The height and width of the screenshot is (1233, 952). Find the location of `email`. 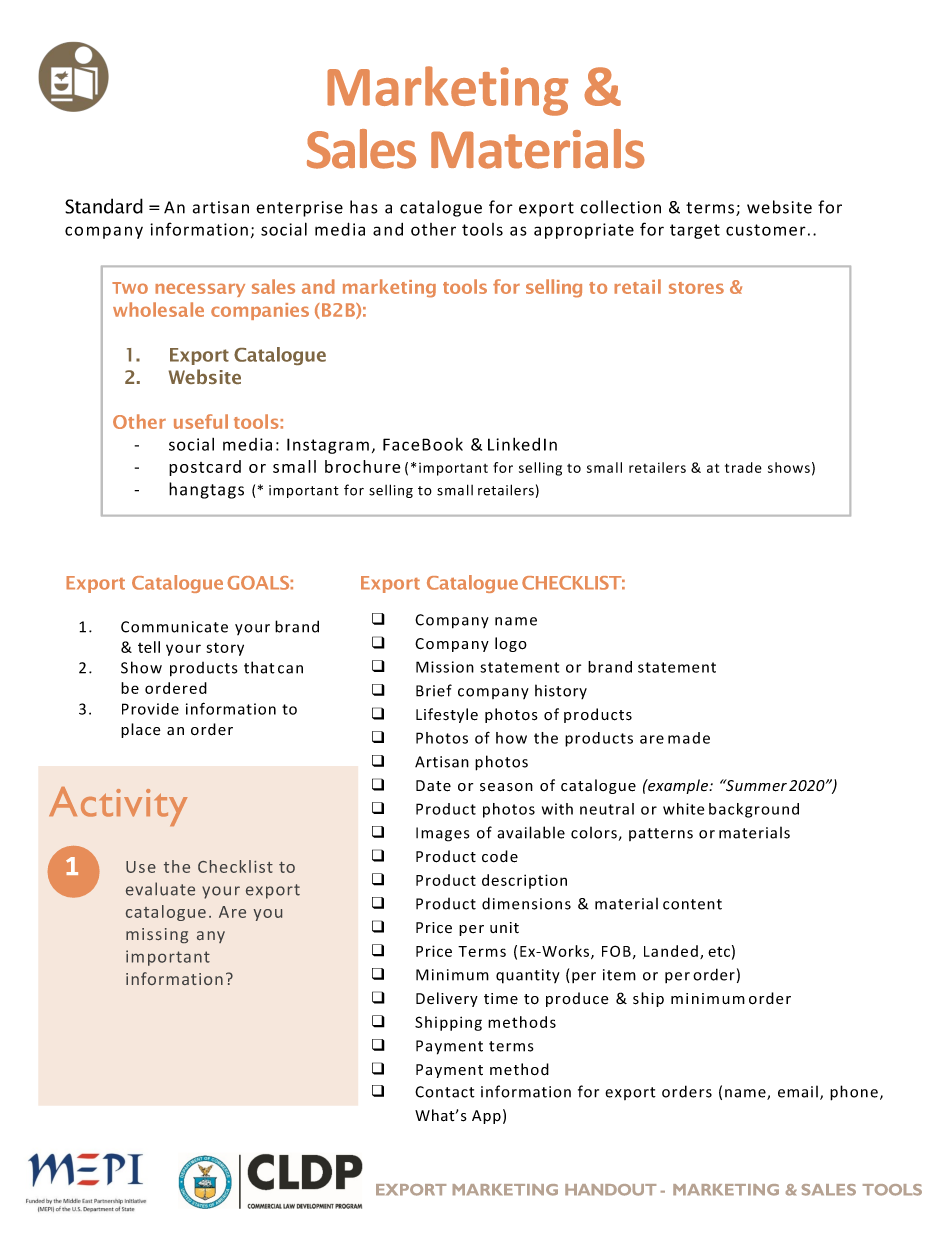

email is located at coordinates (798, 1091).
